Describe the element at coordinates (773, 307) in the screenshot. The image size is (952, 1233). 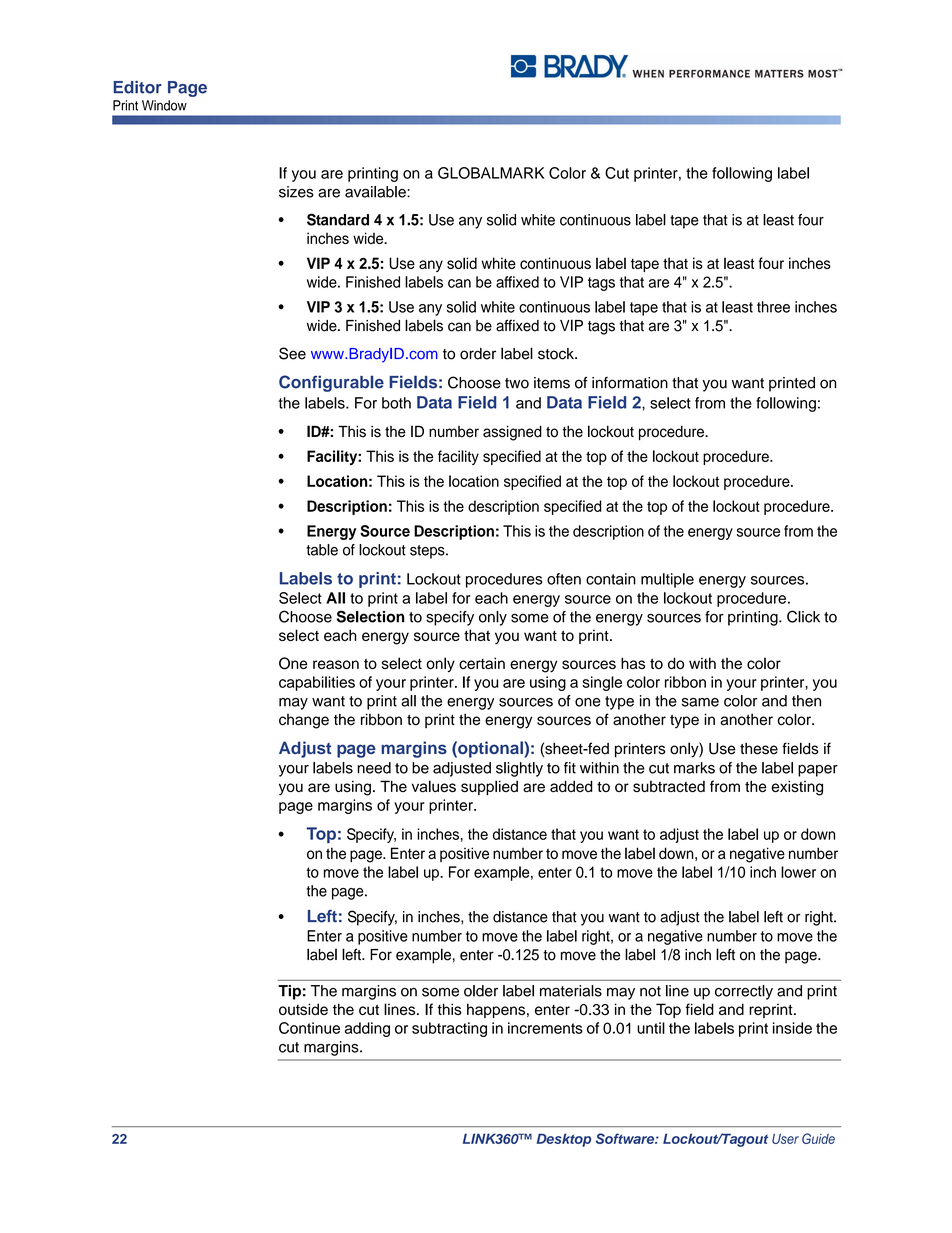
I see `three` at that location.
